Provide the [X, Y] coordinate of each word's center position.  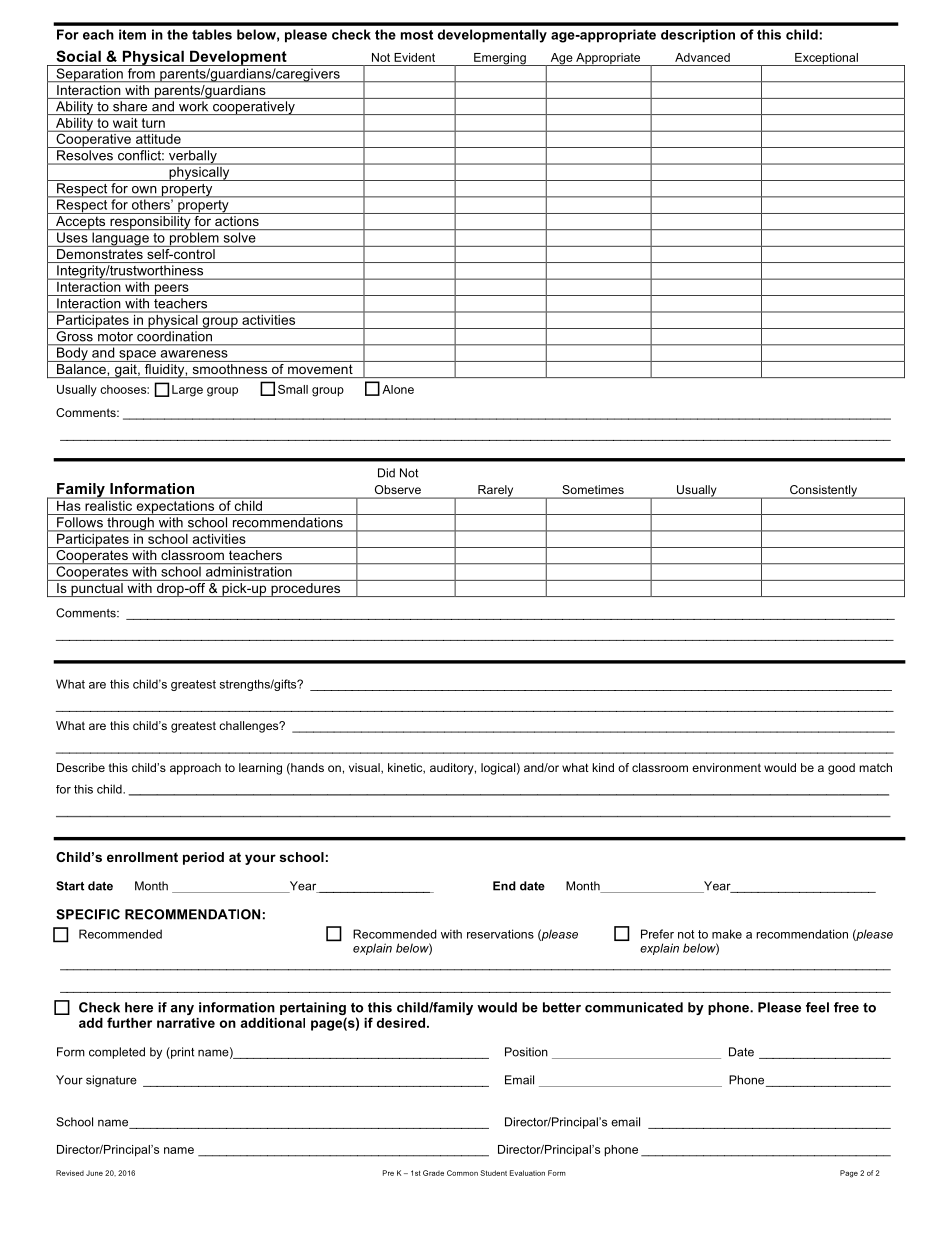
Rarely [496, 492]
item [132, 34]
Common [462, 1173]
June [94, 1173]
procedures [306, 590]
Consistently [823, 492]
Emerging [500, 59]
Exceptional [826, 59]
